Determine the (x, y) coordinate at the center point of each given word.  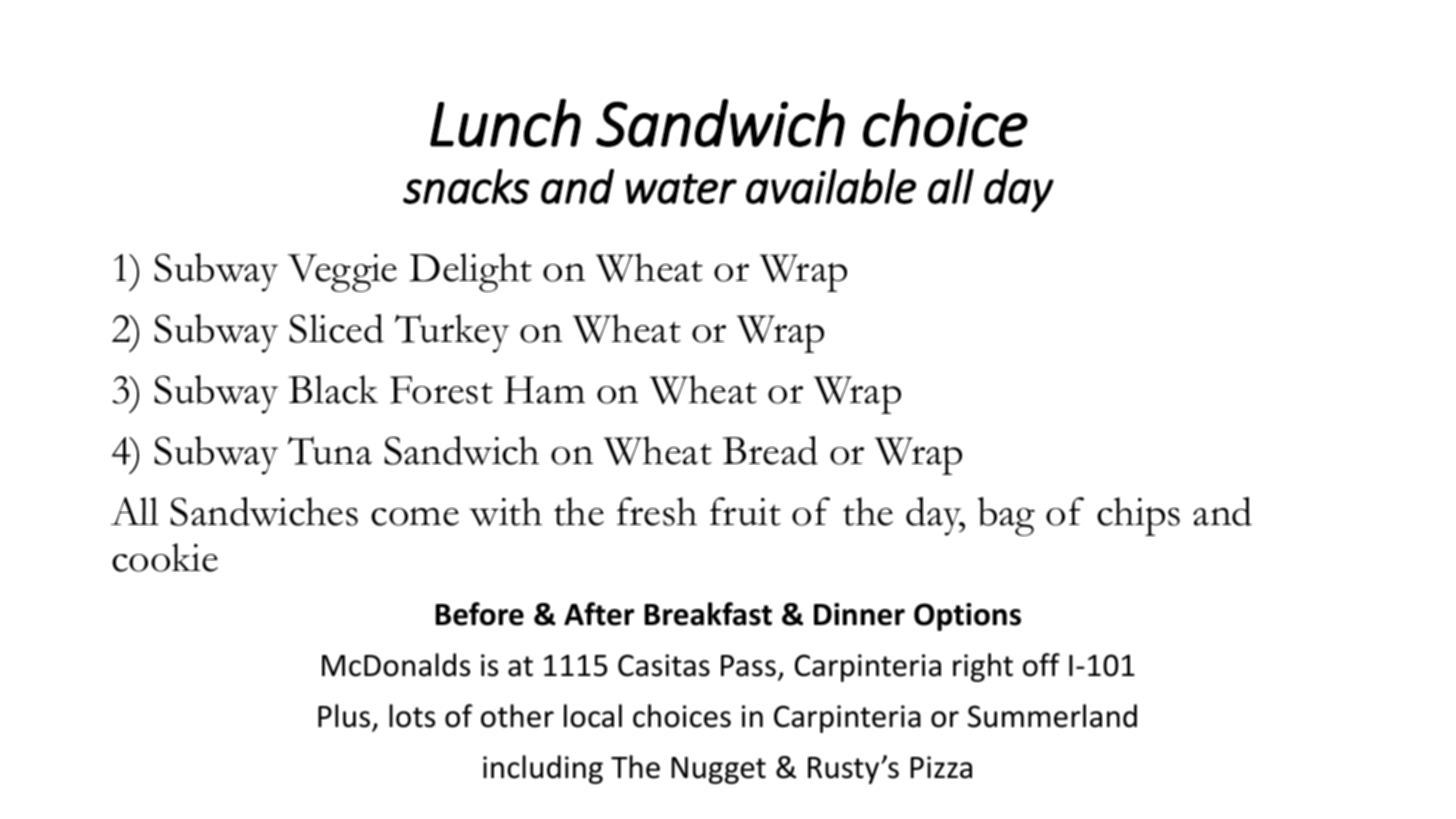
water (681, 189)
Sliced (336, 328)
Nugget (718, 770)
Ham (544, 390)
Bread (770, 450)
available (831, 186)
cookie (165, 557)
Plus (344, 716)
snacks (466, 186)
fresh (657, 511)
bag (1006, 516)
